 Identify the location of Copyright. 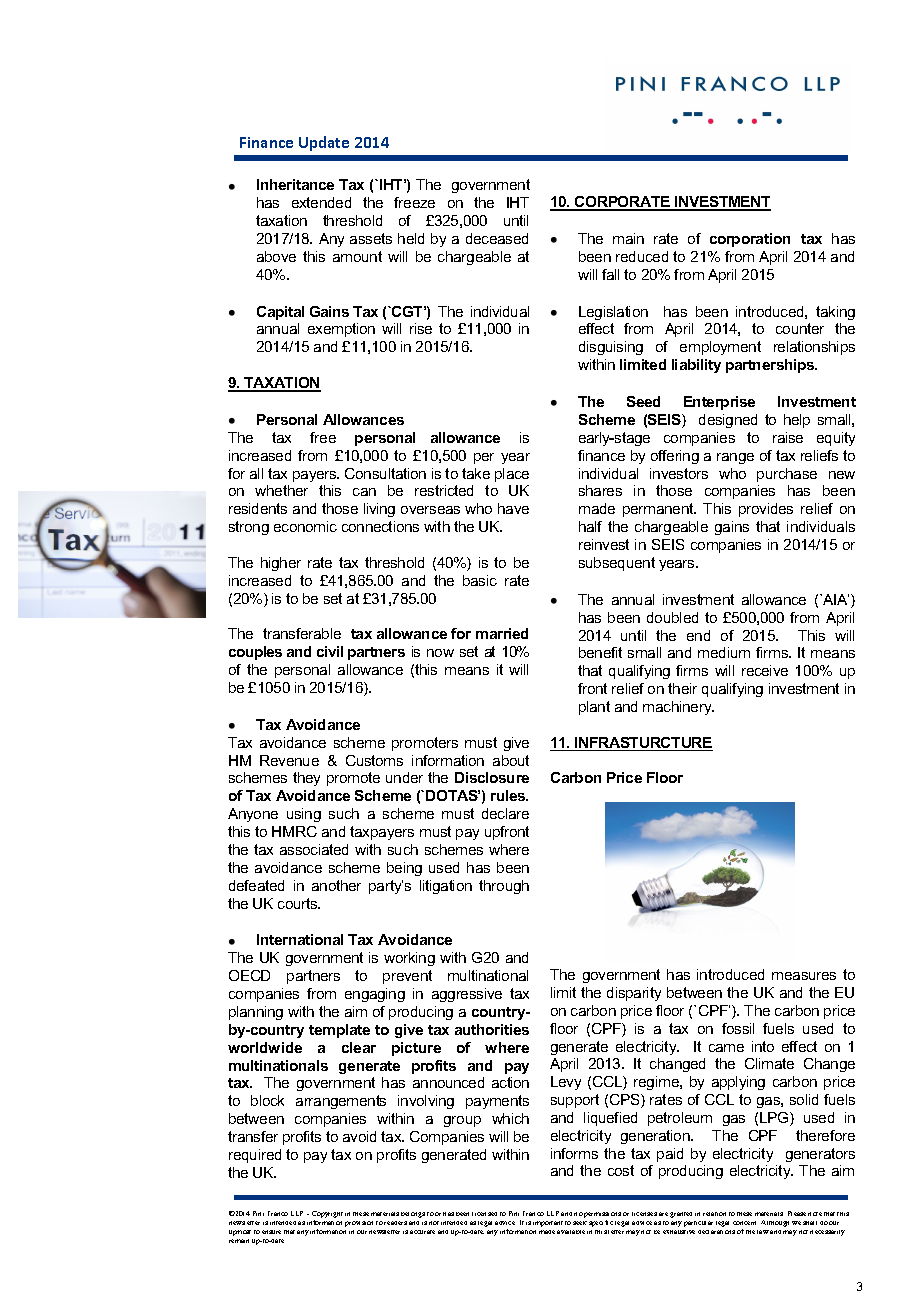
(327, 1216).
